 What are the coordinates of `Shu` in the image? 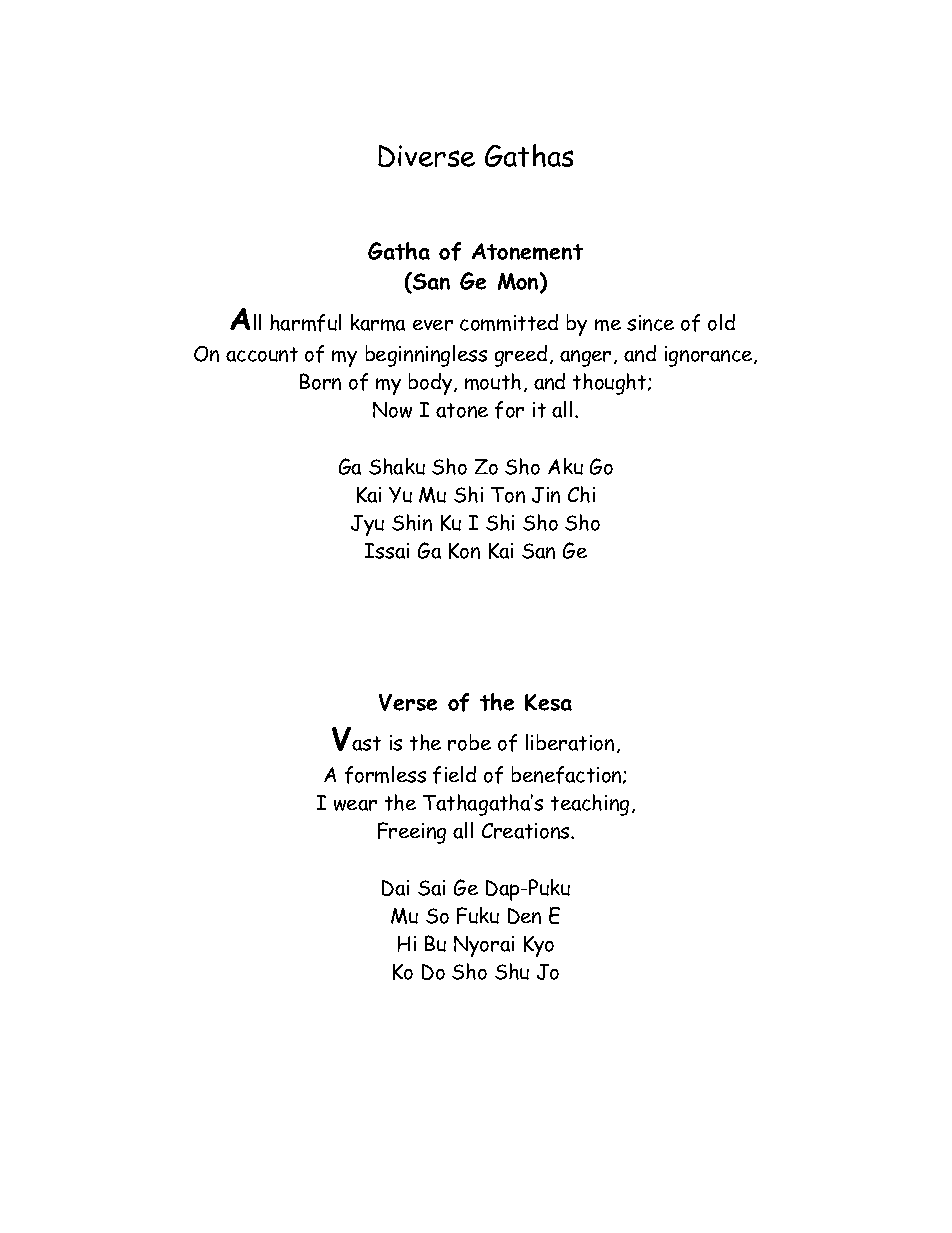 It's located at (512, 971).
